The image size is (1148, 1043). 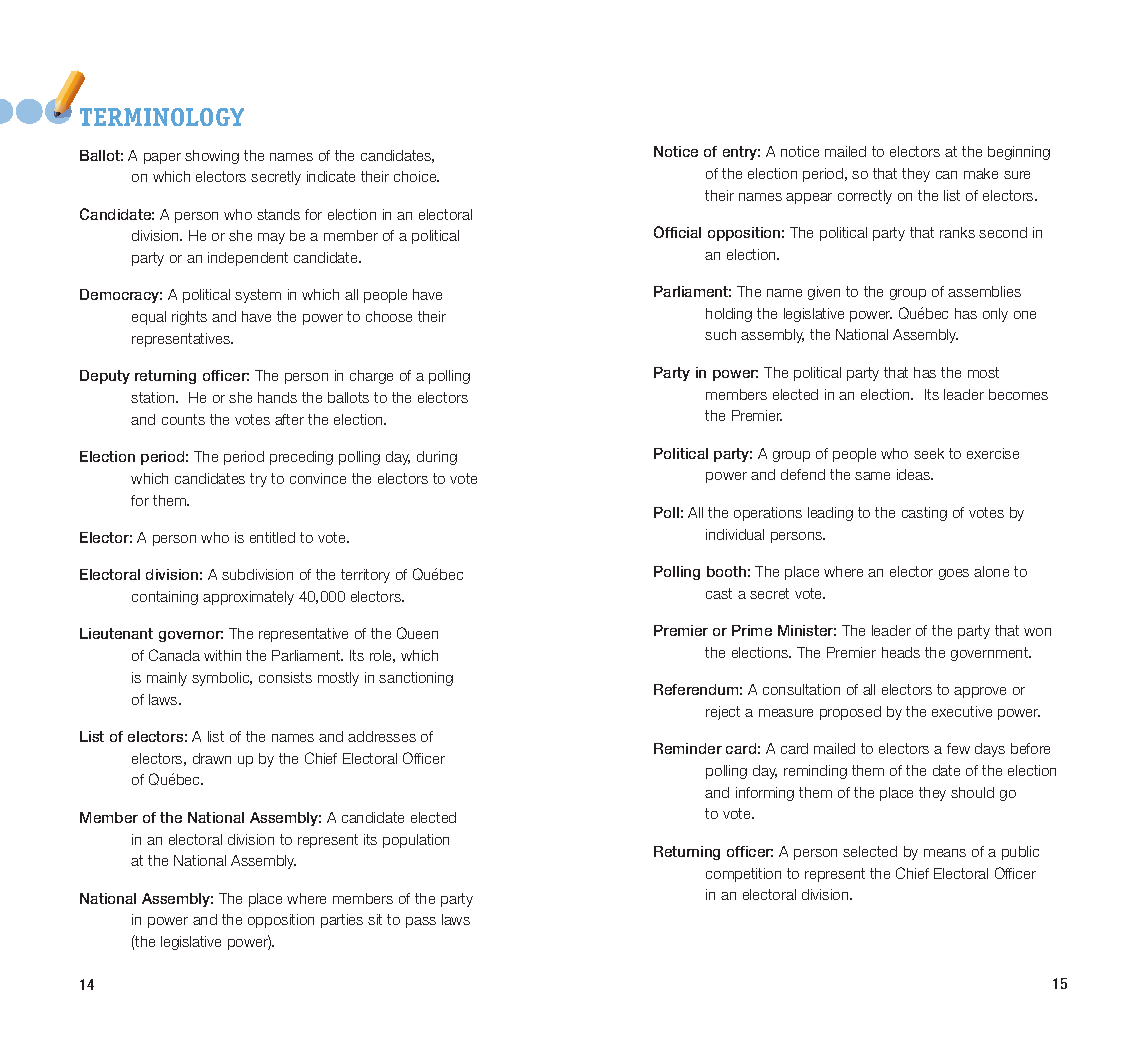 What do you see at coordinates (945, 853) in the screenshot?
I see `means` at bounding box center [945, 853].
